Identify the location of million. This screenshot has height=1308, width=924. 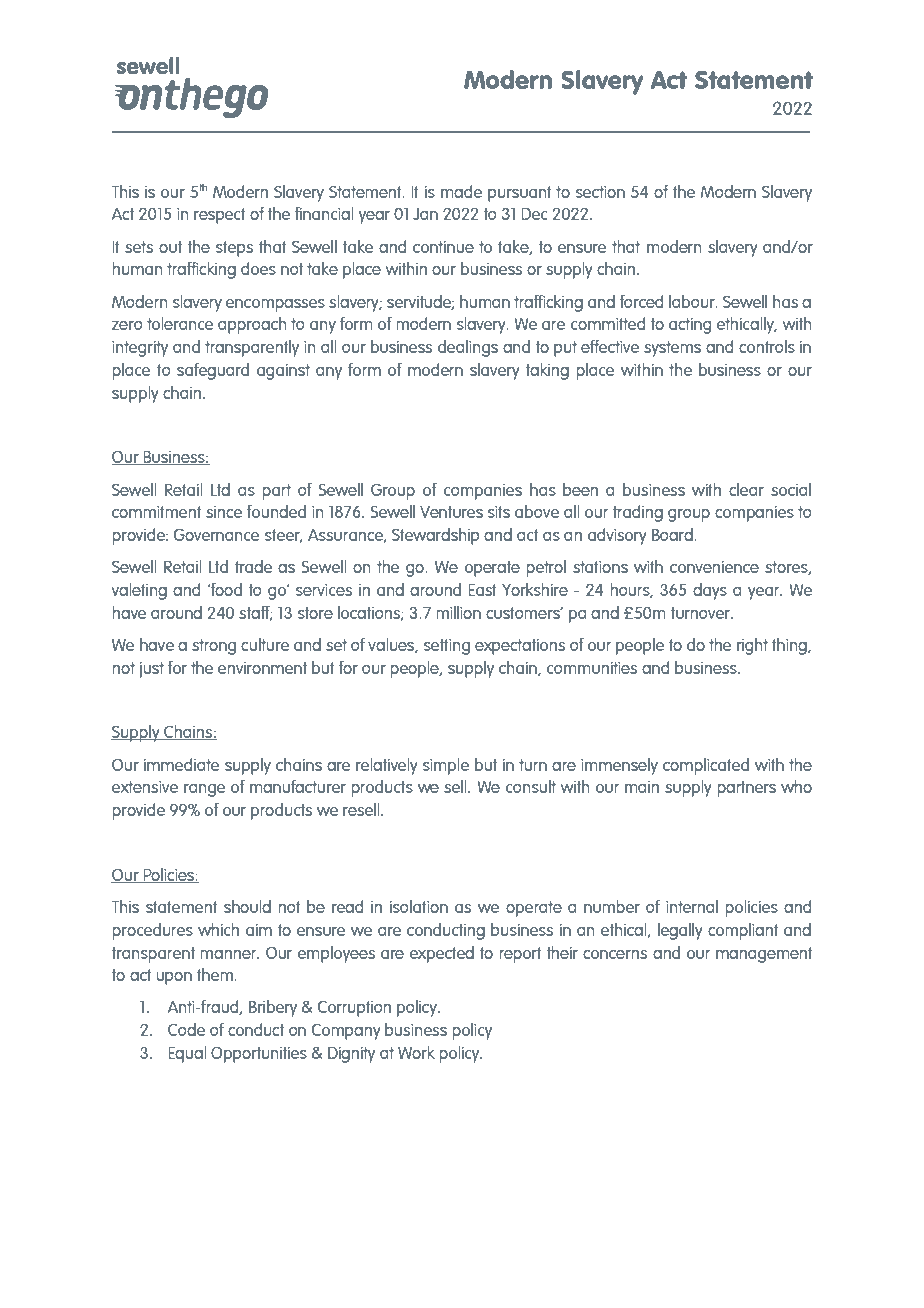
(458, 612).
